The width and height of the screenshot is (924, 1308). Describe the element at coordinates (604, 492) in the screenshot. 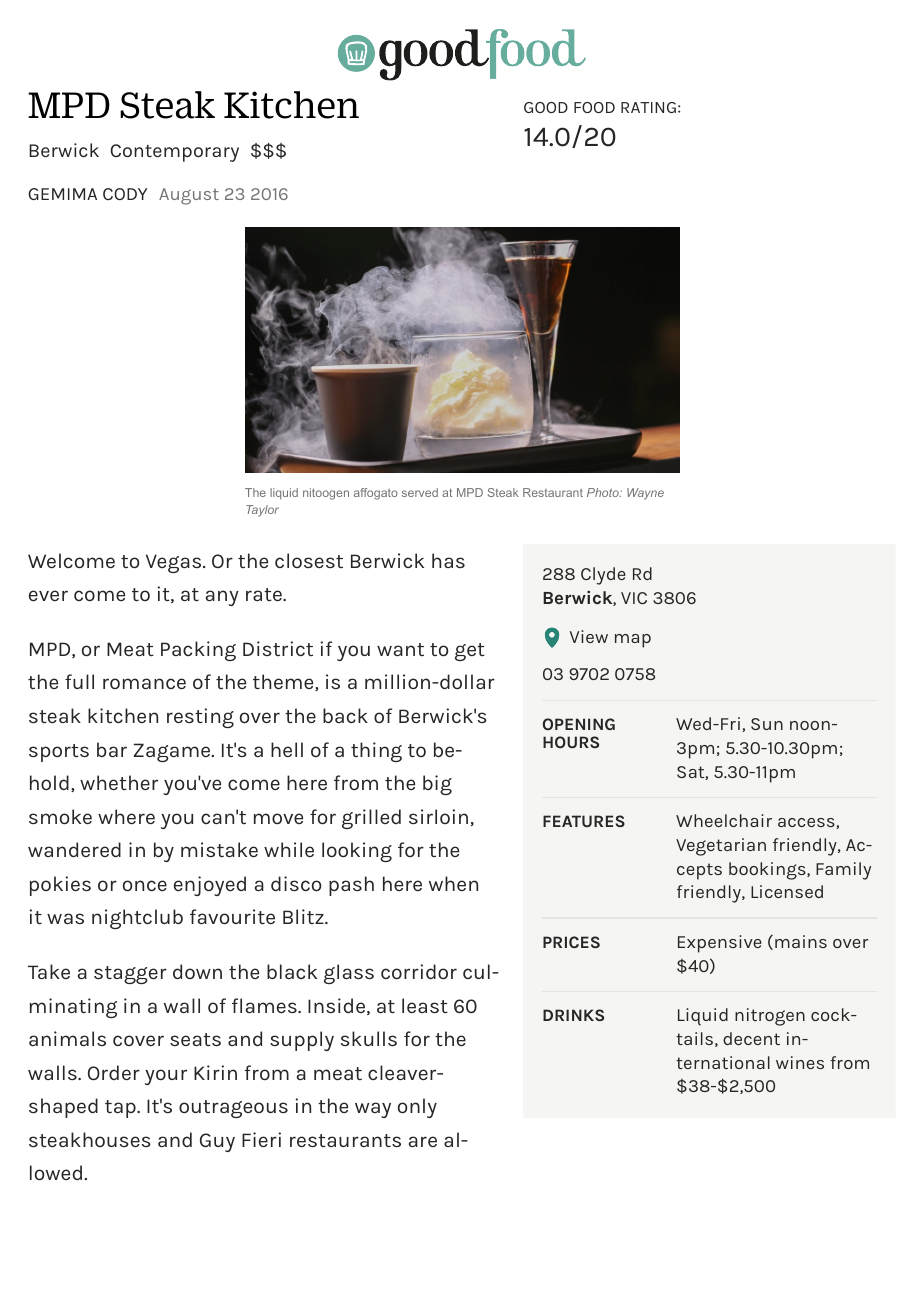

I see `Photo` at that location.
